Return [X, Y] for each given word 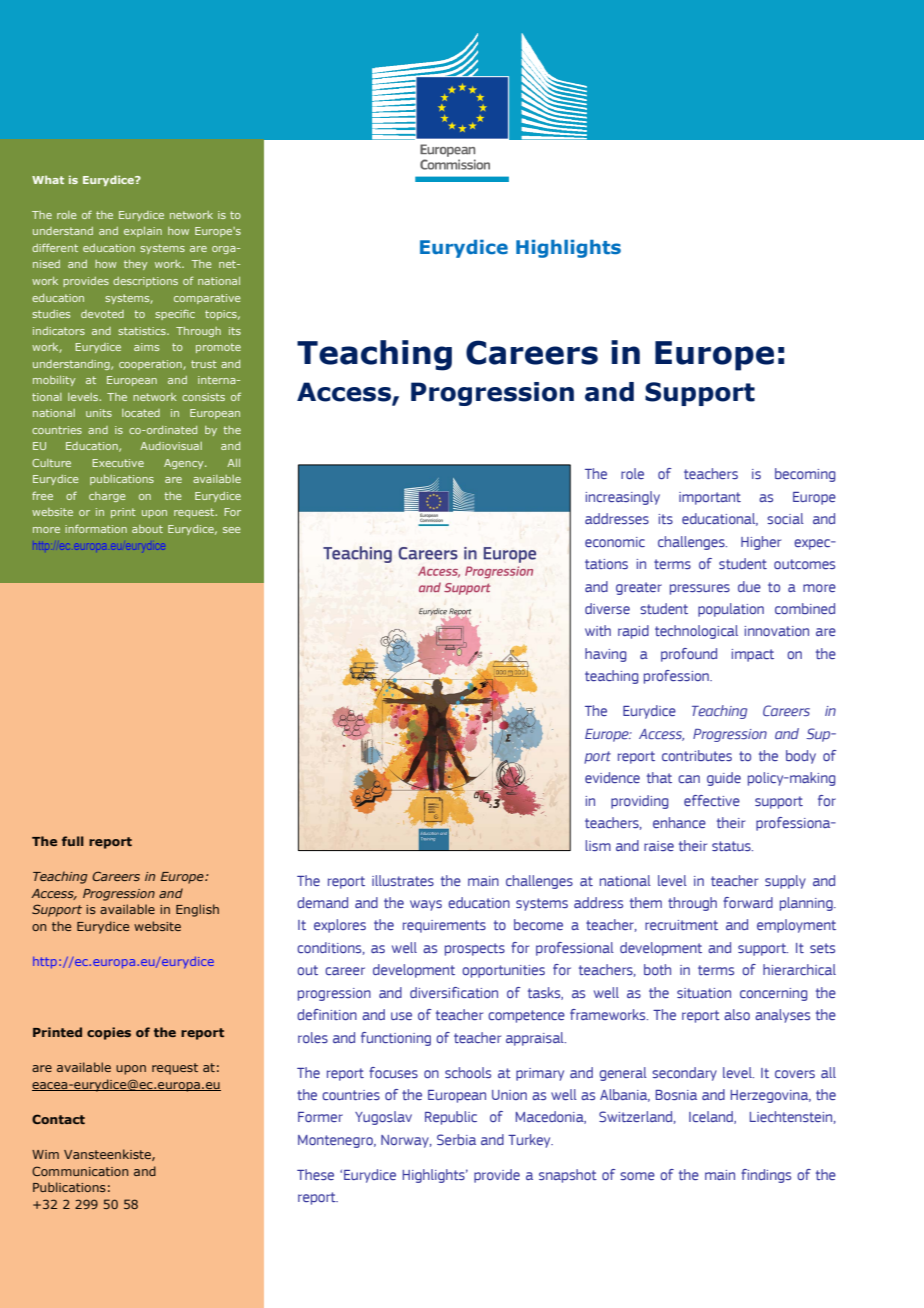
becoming [805, 475]
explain [143, 232]
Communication [80, 1171]
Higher [761, 543]
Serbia [456, 1139]
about [147, 529]
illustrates [403, 880]
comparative [207, 299]
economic [615, 542]
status [732, 846]
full [73, 841]
